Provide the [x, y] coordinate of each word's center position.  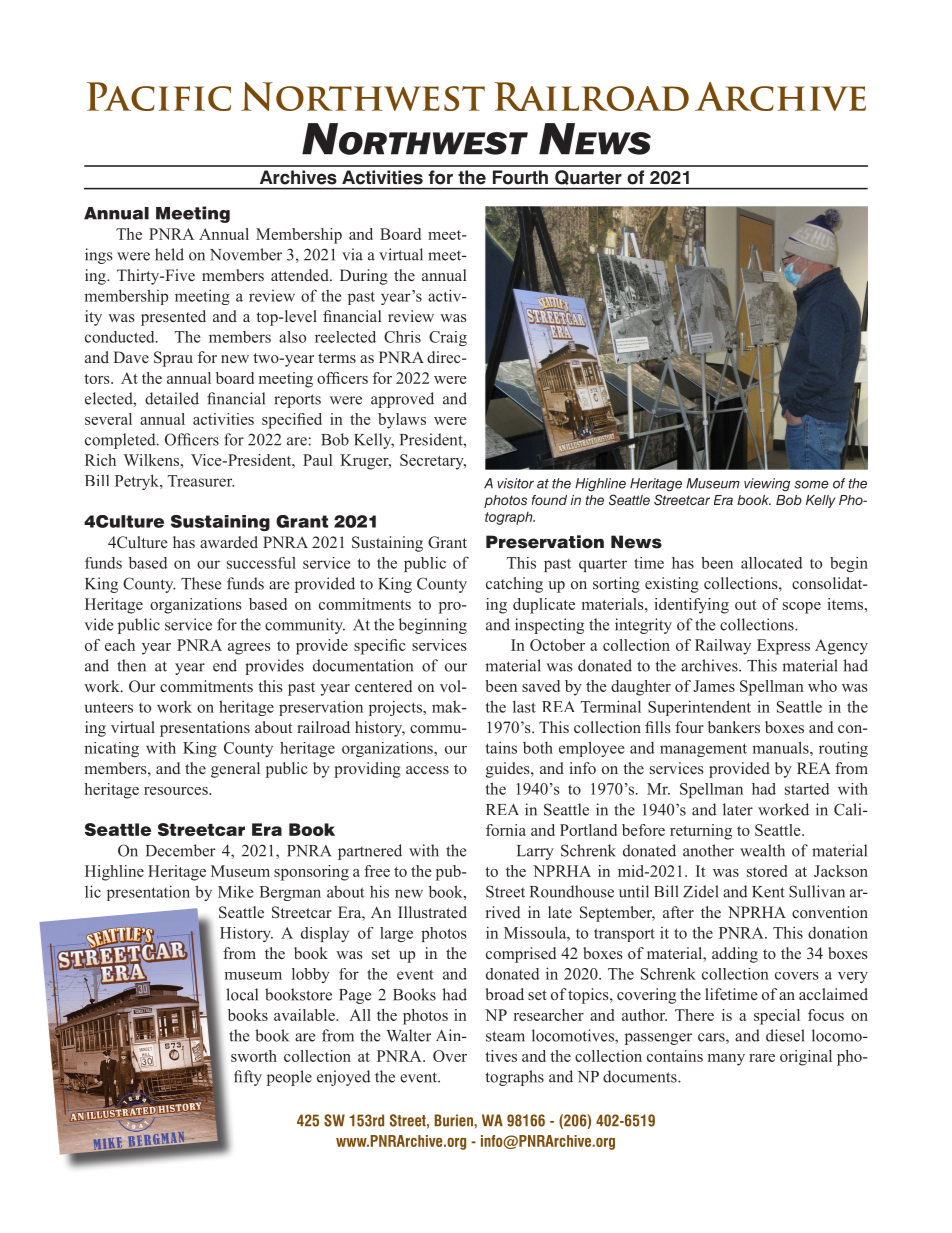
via [352, 254]
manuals [781, 747]
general [235, 770]
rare [762, 1058]
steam [505, 1036]
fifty [248, 1078]
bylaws [402, 421]
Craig [448, 338]
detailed [172, 398]
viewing [767, 485]
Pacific [159, 96]
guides [509, 770]
